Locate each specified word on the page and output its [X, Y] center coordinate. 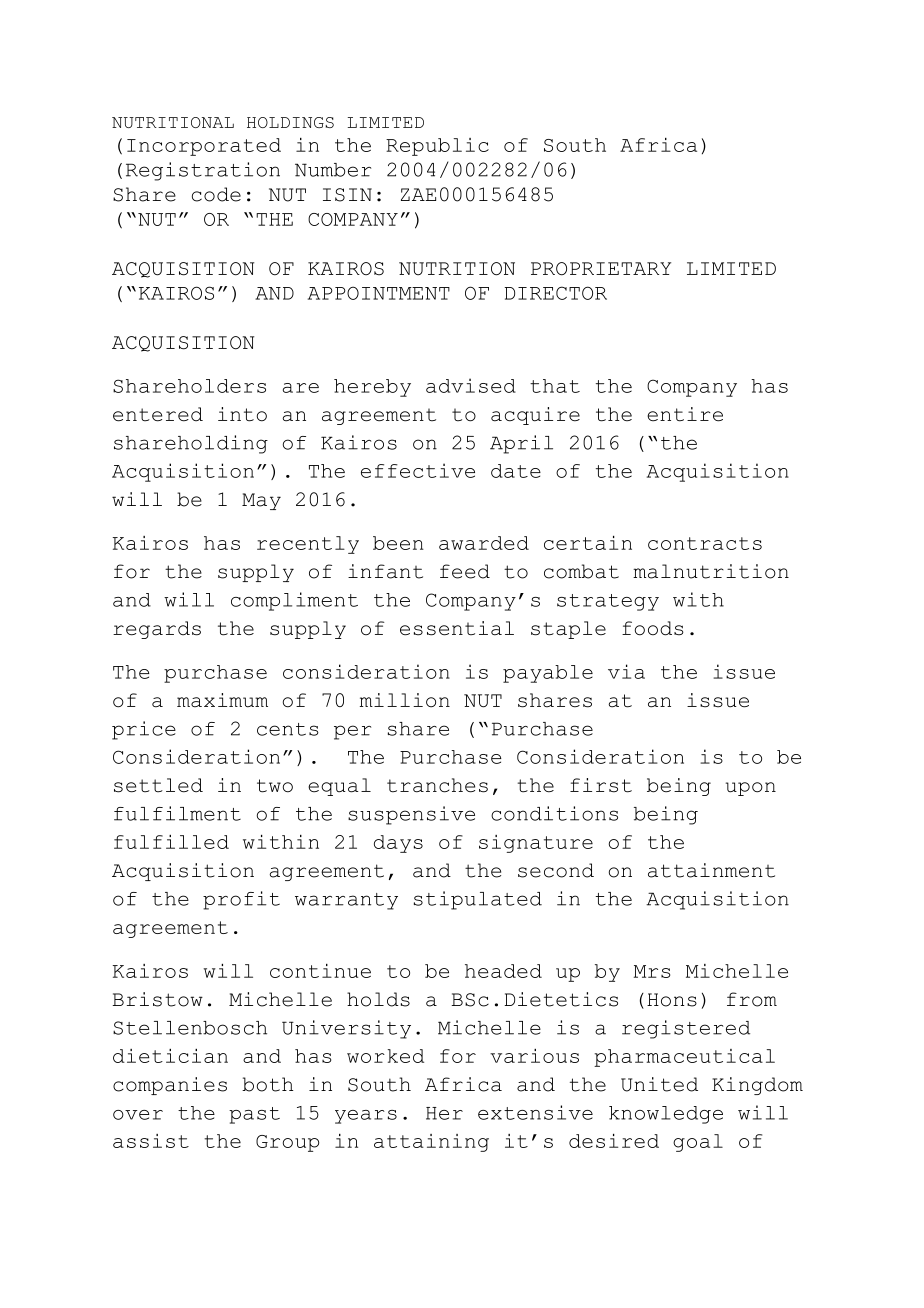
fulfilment [177, 813]
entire [685, 414]
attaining [431, 1143]
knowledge [666, 1115]
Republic [437, 147]
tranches [437, 785]
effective [418, 470]
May [261, 501]
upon [751, 789]
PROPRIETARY [601, 269]
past [254, 1115]
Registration [203, 171]
